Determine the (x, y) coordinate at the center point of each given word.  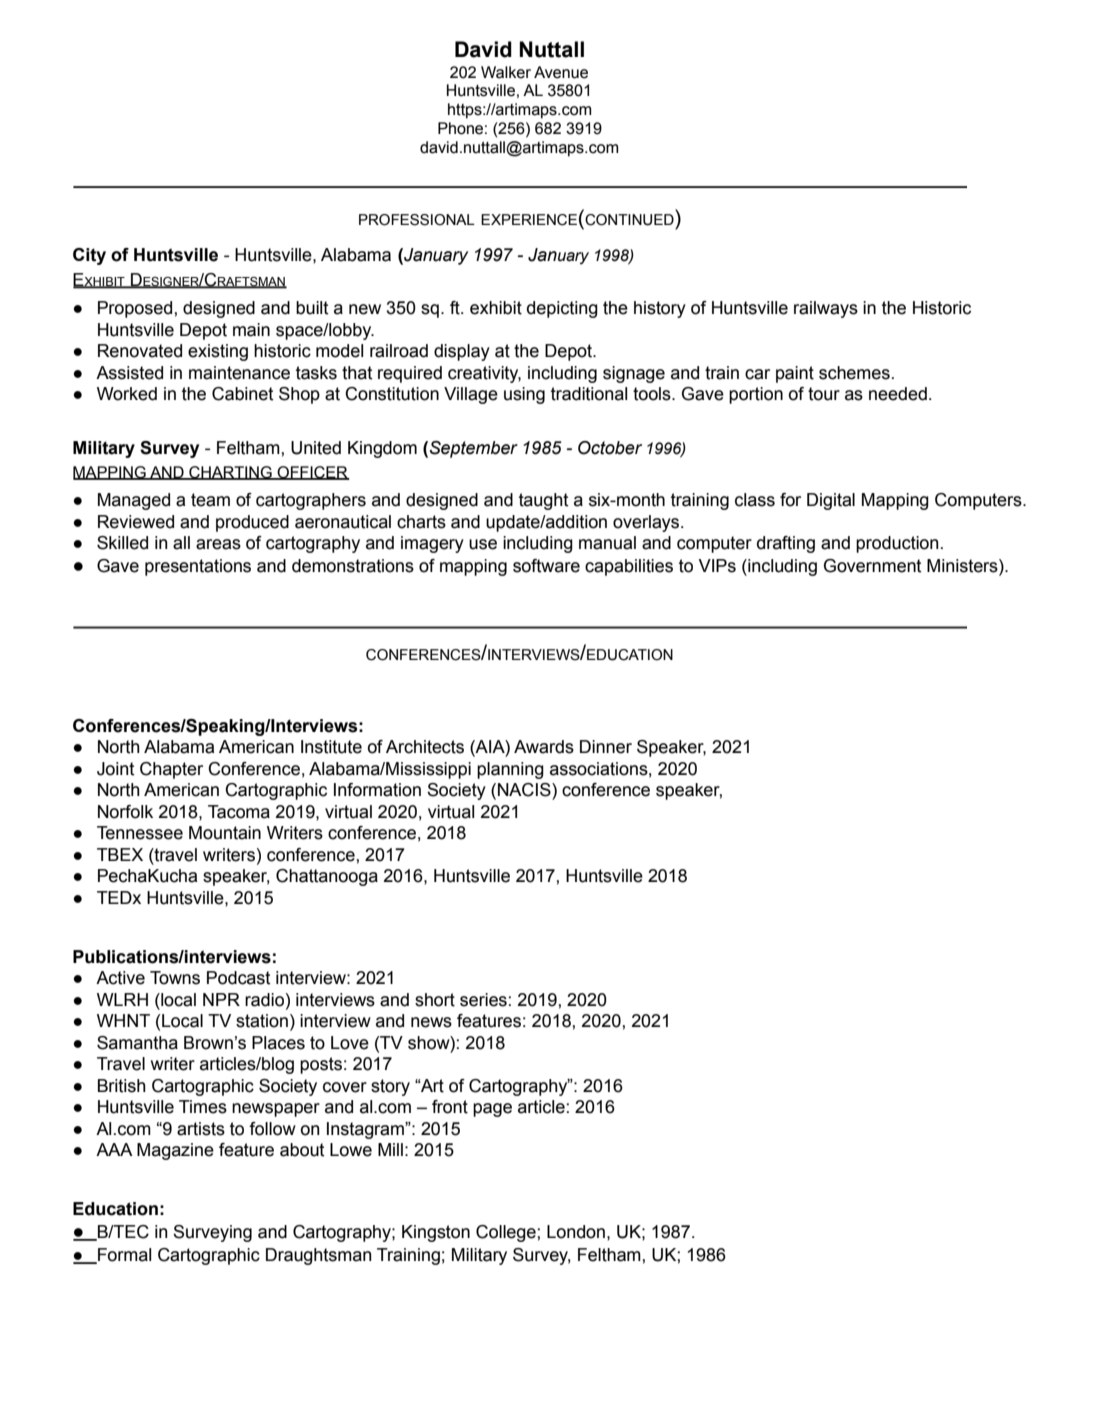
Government (872, 566)
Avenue (561, 72)
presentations (198, 567)
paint (795, 374)
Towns (175, 978)
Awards (544, 747)
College (507, 1233)
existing (218, 352)
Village (471, 395)
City (89, 256)
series (483, 1000)
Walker (506, 72)
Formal (123, 1256)
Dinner (606, 747)
